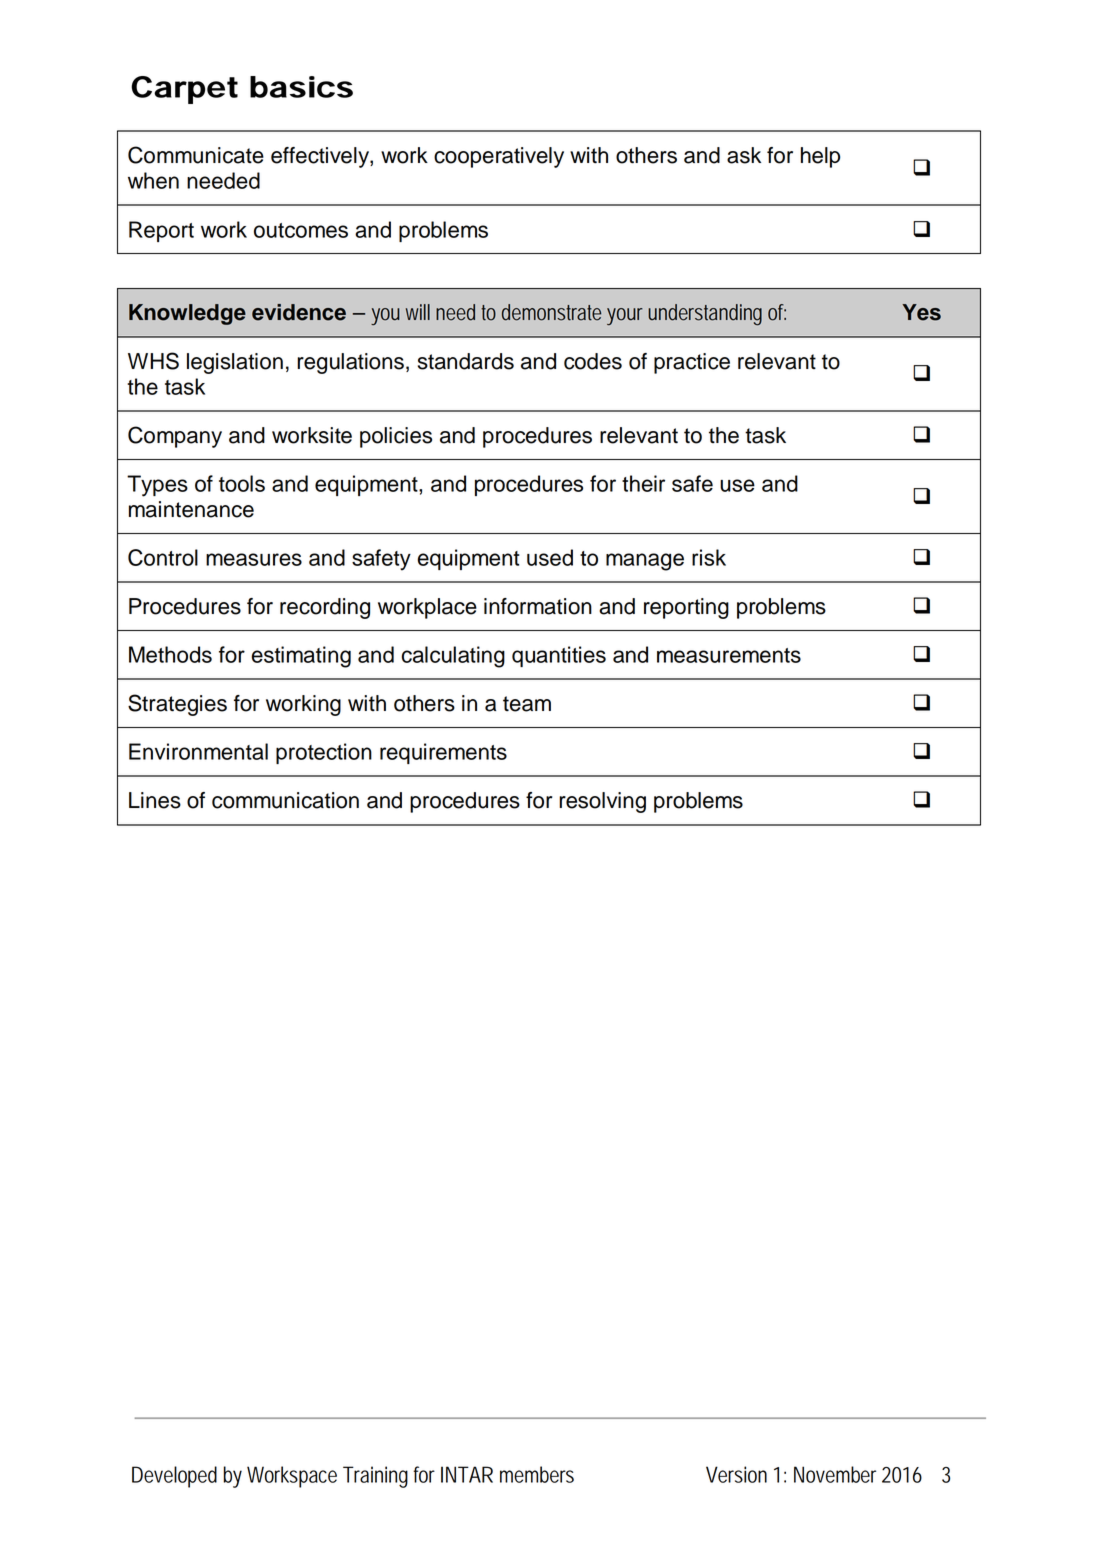 The image size is (1098, 1553). Describe the element at coordinates (729, 655) in the screenshot. I see `measurements` at that location.
